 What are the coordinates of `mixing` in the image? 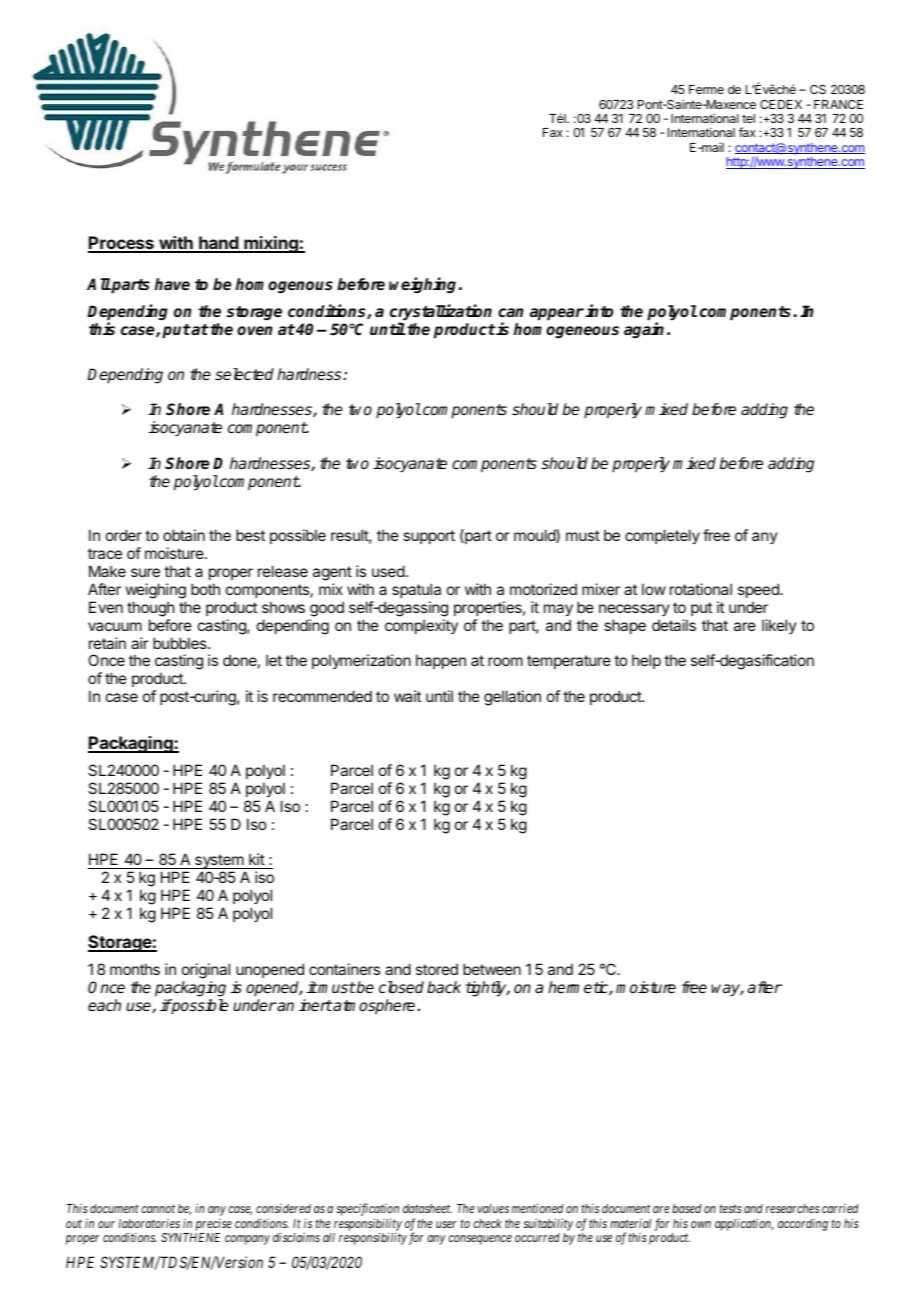 It's located at (271, 244).
